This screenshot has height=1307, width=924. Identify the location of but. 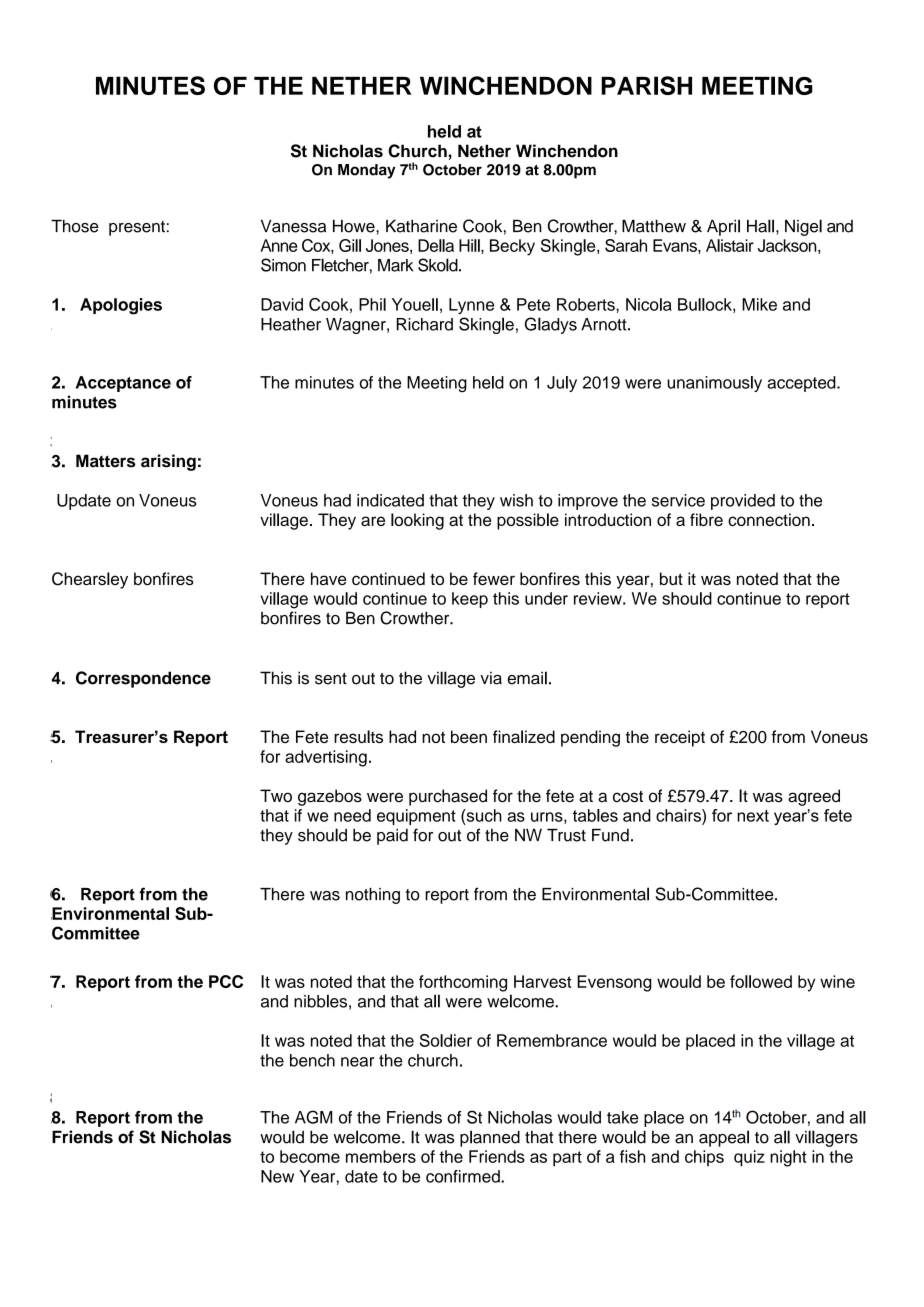
(671, 578).
